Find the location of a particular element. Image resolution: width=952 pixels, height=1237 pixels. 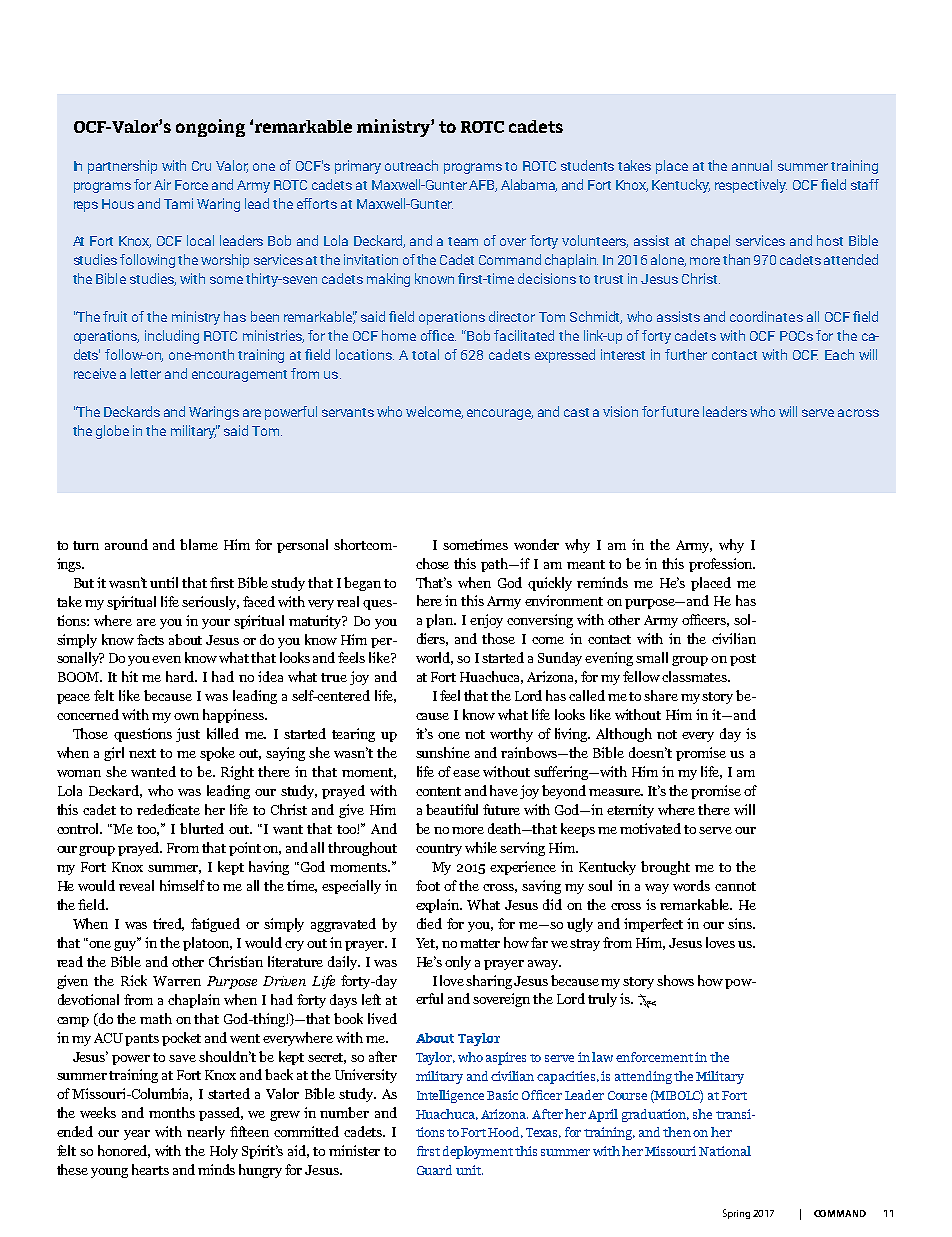

post is located at coordinates (743, 660).
